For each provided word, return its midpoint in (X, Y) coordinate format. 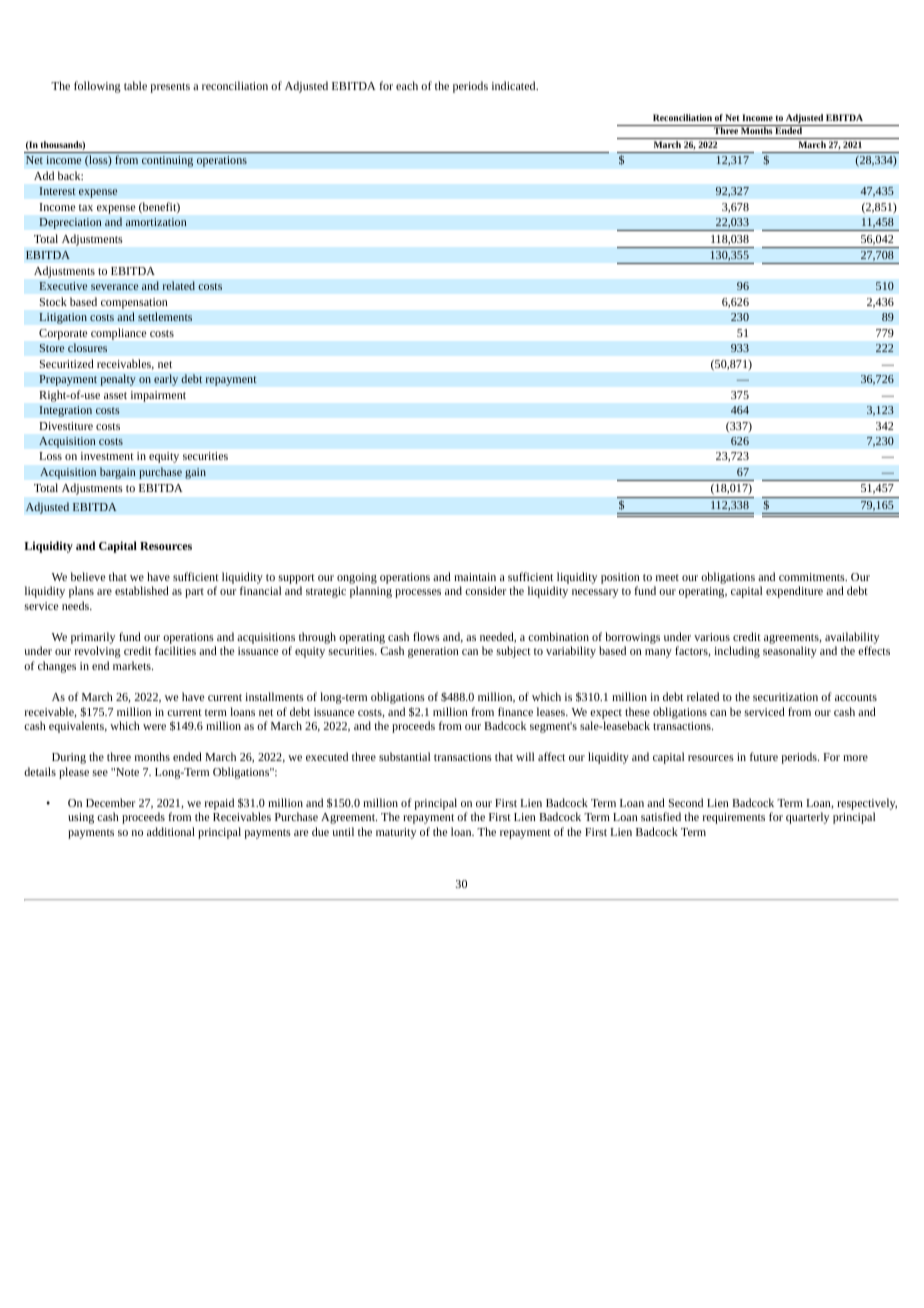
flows (426, 636)
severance (114, 287)
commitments (813, 577)
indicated (515, 85)
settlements (165, 316)
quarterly (807, 818)
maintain (475, 577)
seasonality (790, 652)
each (407, 85)
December (110, 802)
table (135, 85)
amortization (156, 222)
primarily (93, 638)
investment (107, 456)
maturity (396, 833)
